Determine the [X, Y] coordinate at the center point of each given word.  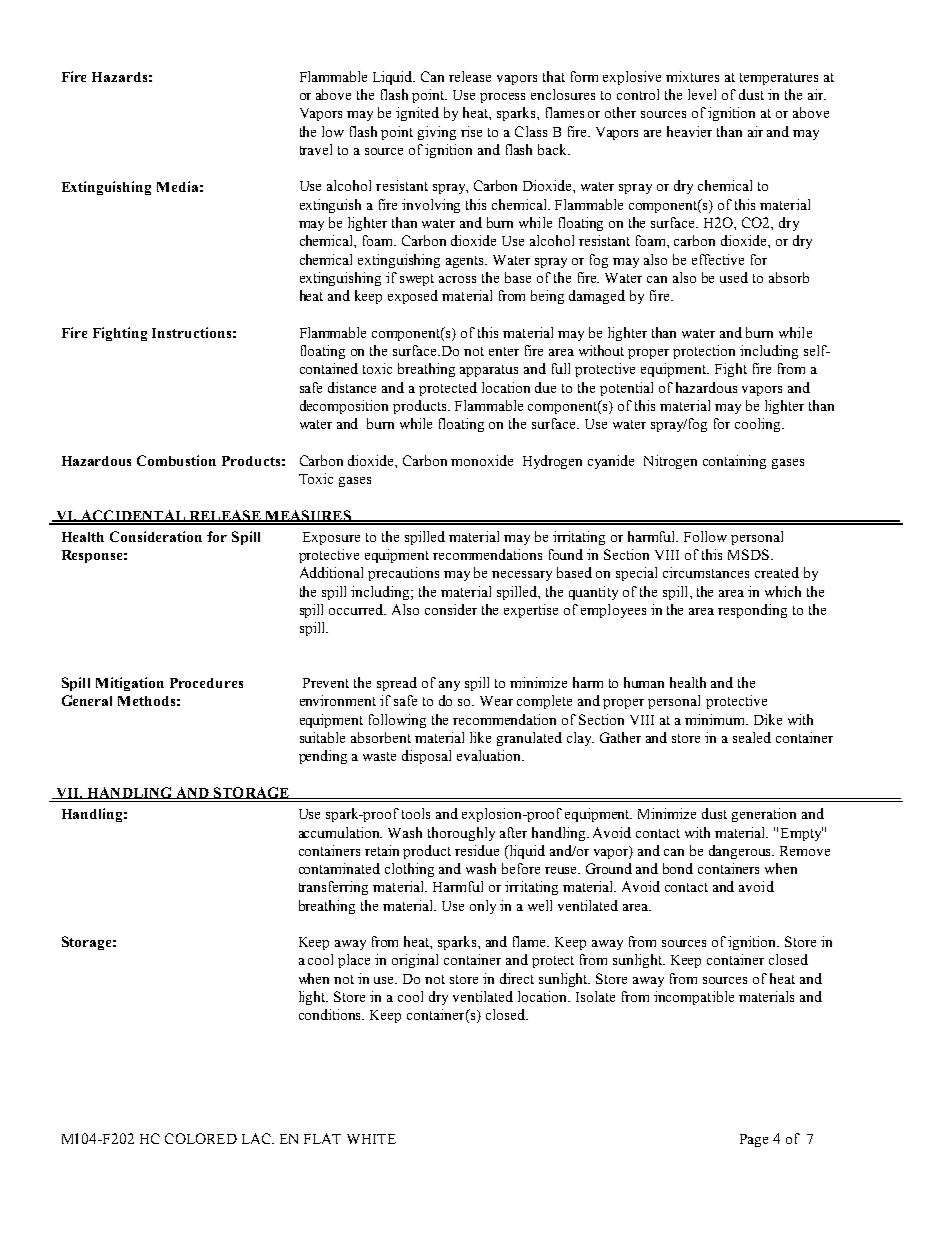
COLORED [201, 1138]
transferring [333, 888]
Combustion [176, 460]
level [702, 94]
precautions [403, 574]
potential [626, 389]
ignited [417, 114]
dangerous [741, 852]
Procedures [206, 683]
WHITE [371, 1139]
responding [752, 611]
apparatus [489, 371]
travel [316, 149]
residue [477, 850]
